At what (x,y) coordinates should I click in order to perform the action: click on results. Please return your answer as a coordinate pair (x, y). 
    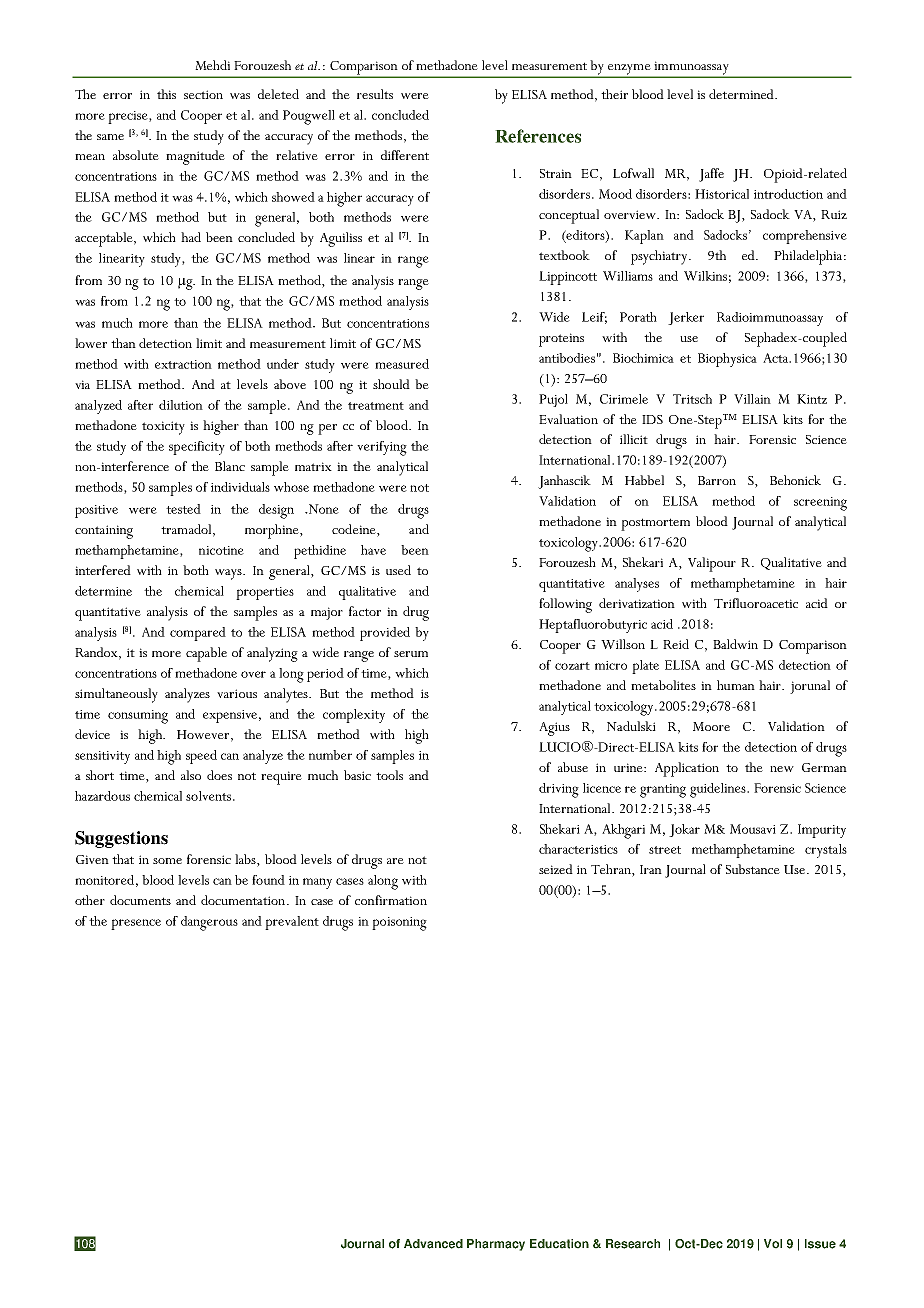
    Looking at the image, I should click on (375, 94).
